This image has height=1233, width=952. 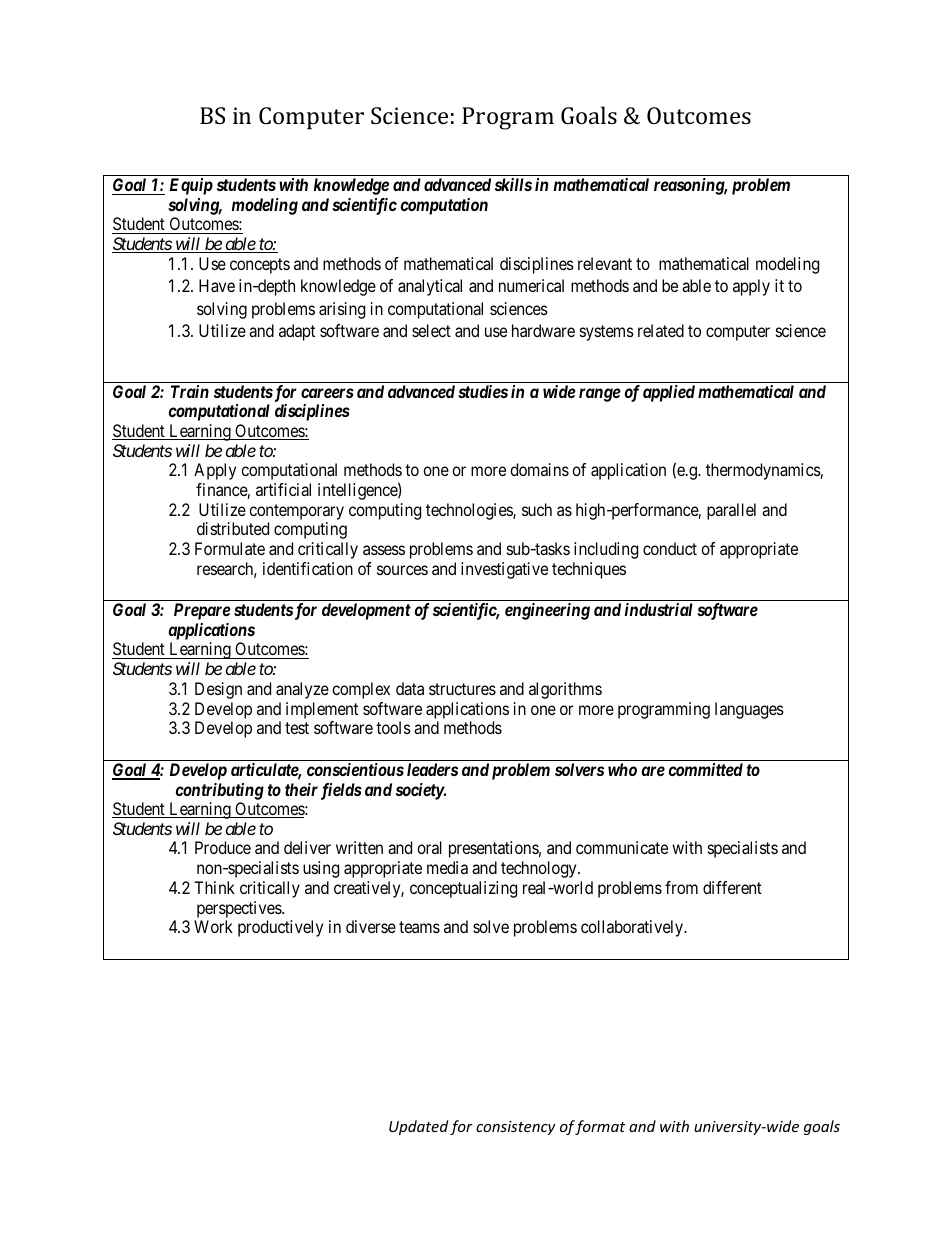 What do you see at coordinates (661, 330) in the image?
I see `related` at bounding box center [661, 330].
